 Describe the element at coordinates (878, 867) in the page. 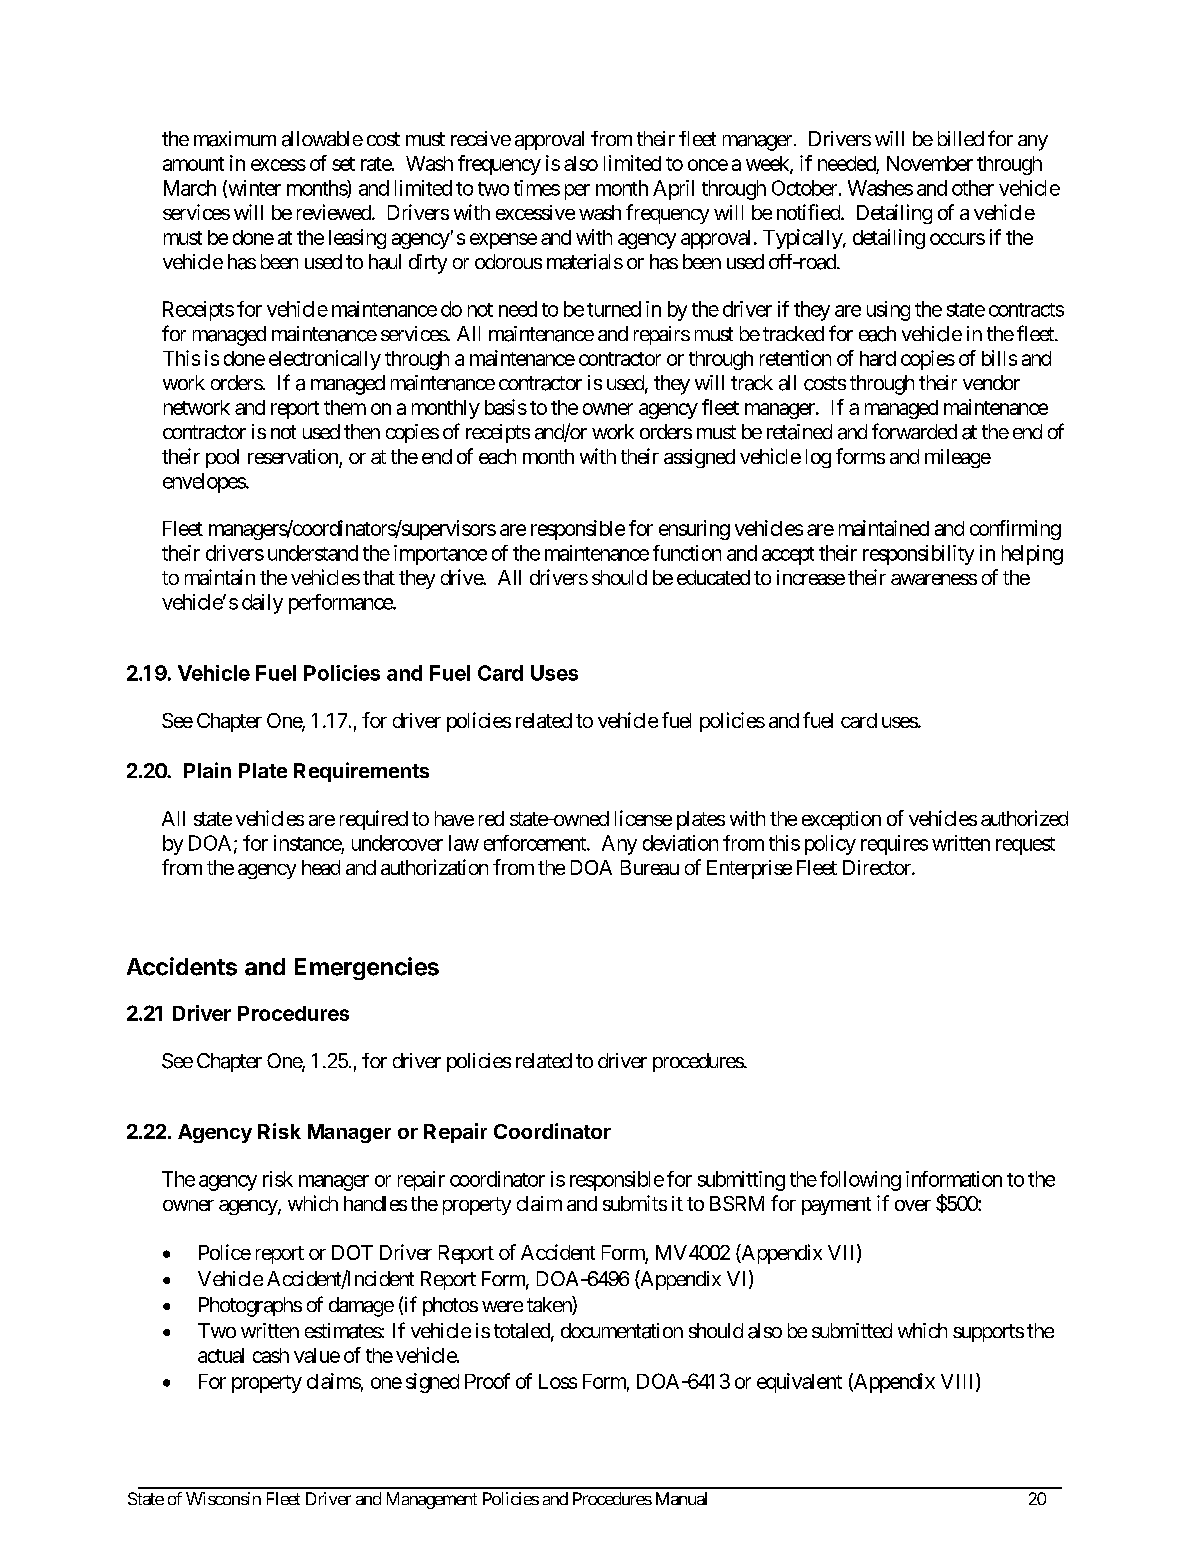

I see `Director` at that location.
